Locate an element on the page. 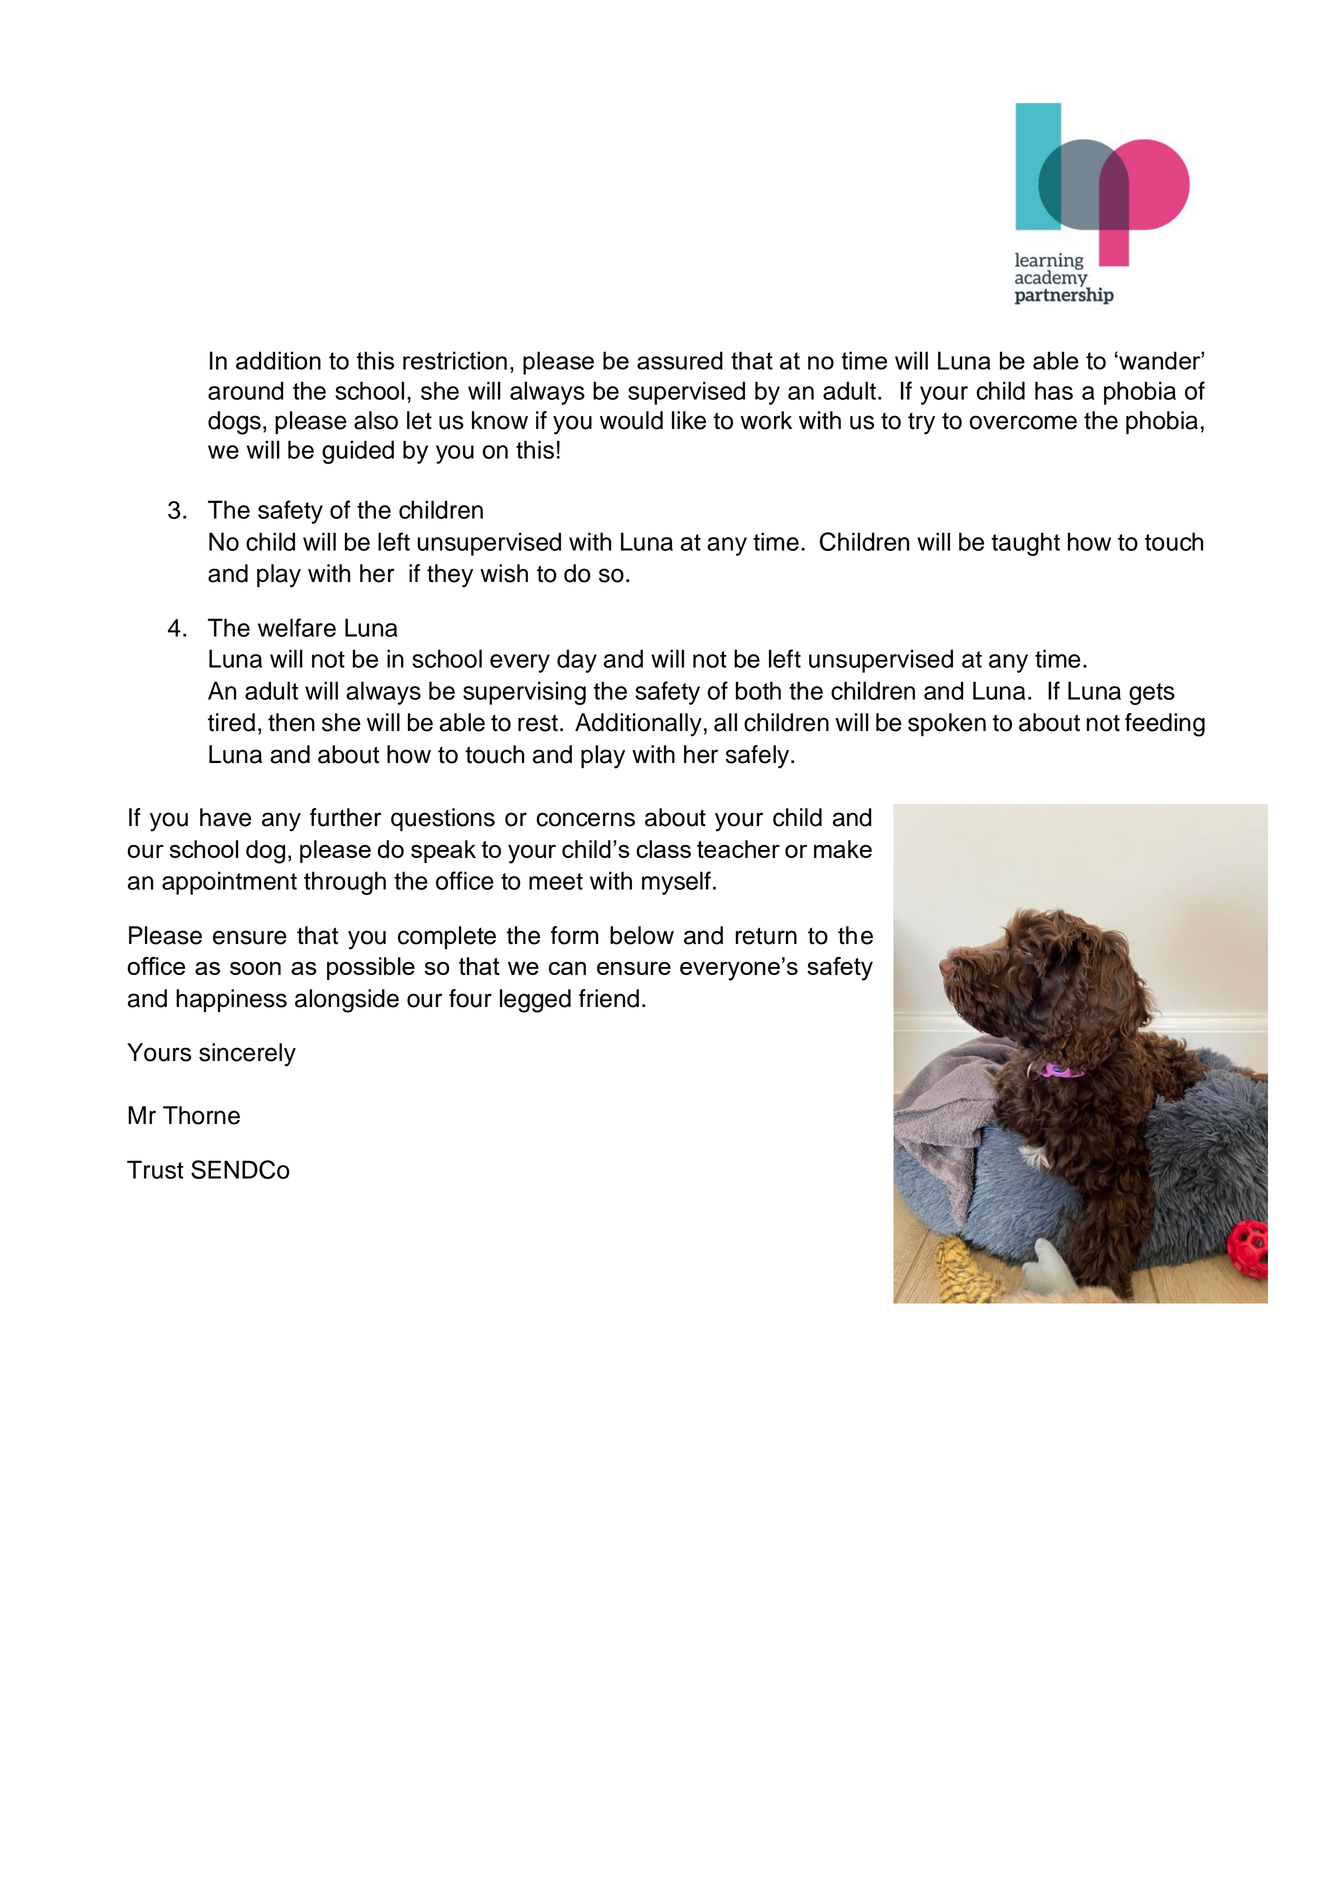  has is located at coordinates (1054, 390).
